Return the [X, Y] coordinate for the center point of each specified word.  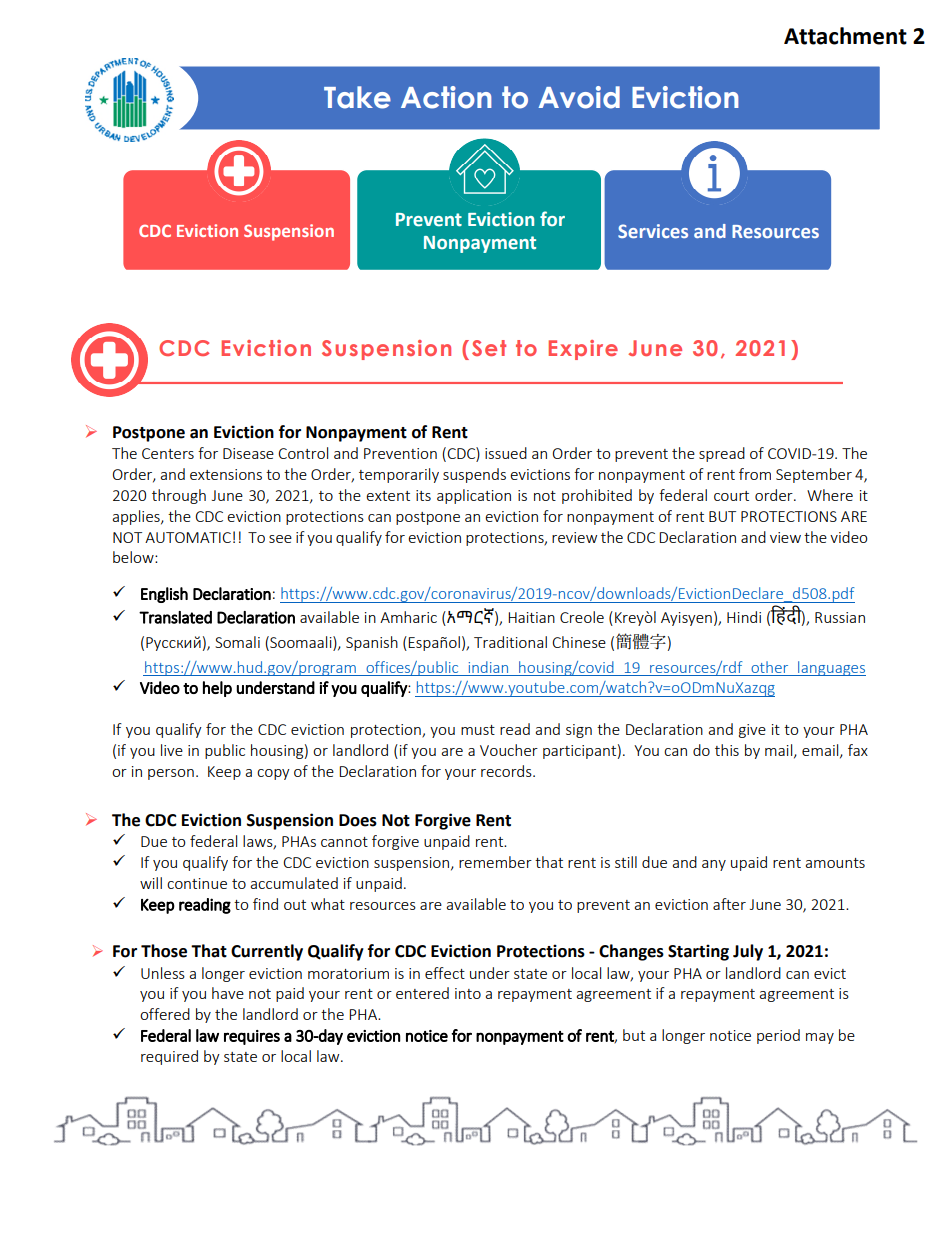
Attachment [845, 36]
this [727, 750]
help [217, 689]
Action [446, 97]
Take [357, 97]
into [468, 993]
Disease [248, 453]
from [755, 474]
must [478, 730]
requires [252, 1037]
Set [489, 348]
